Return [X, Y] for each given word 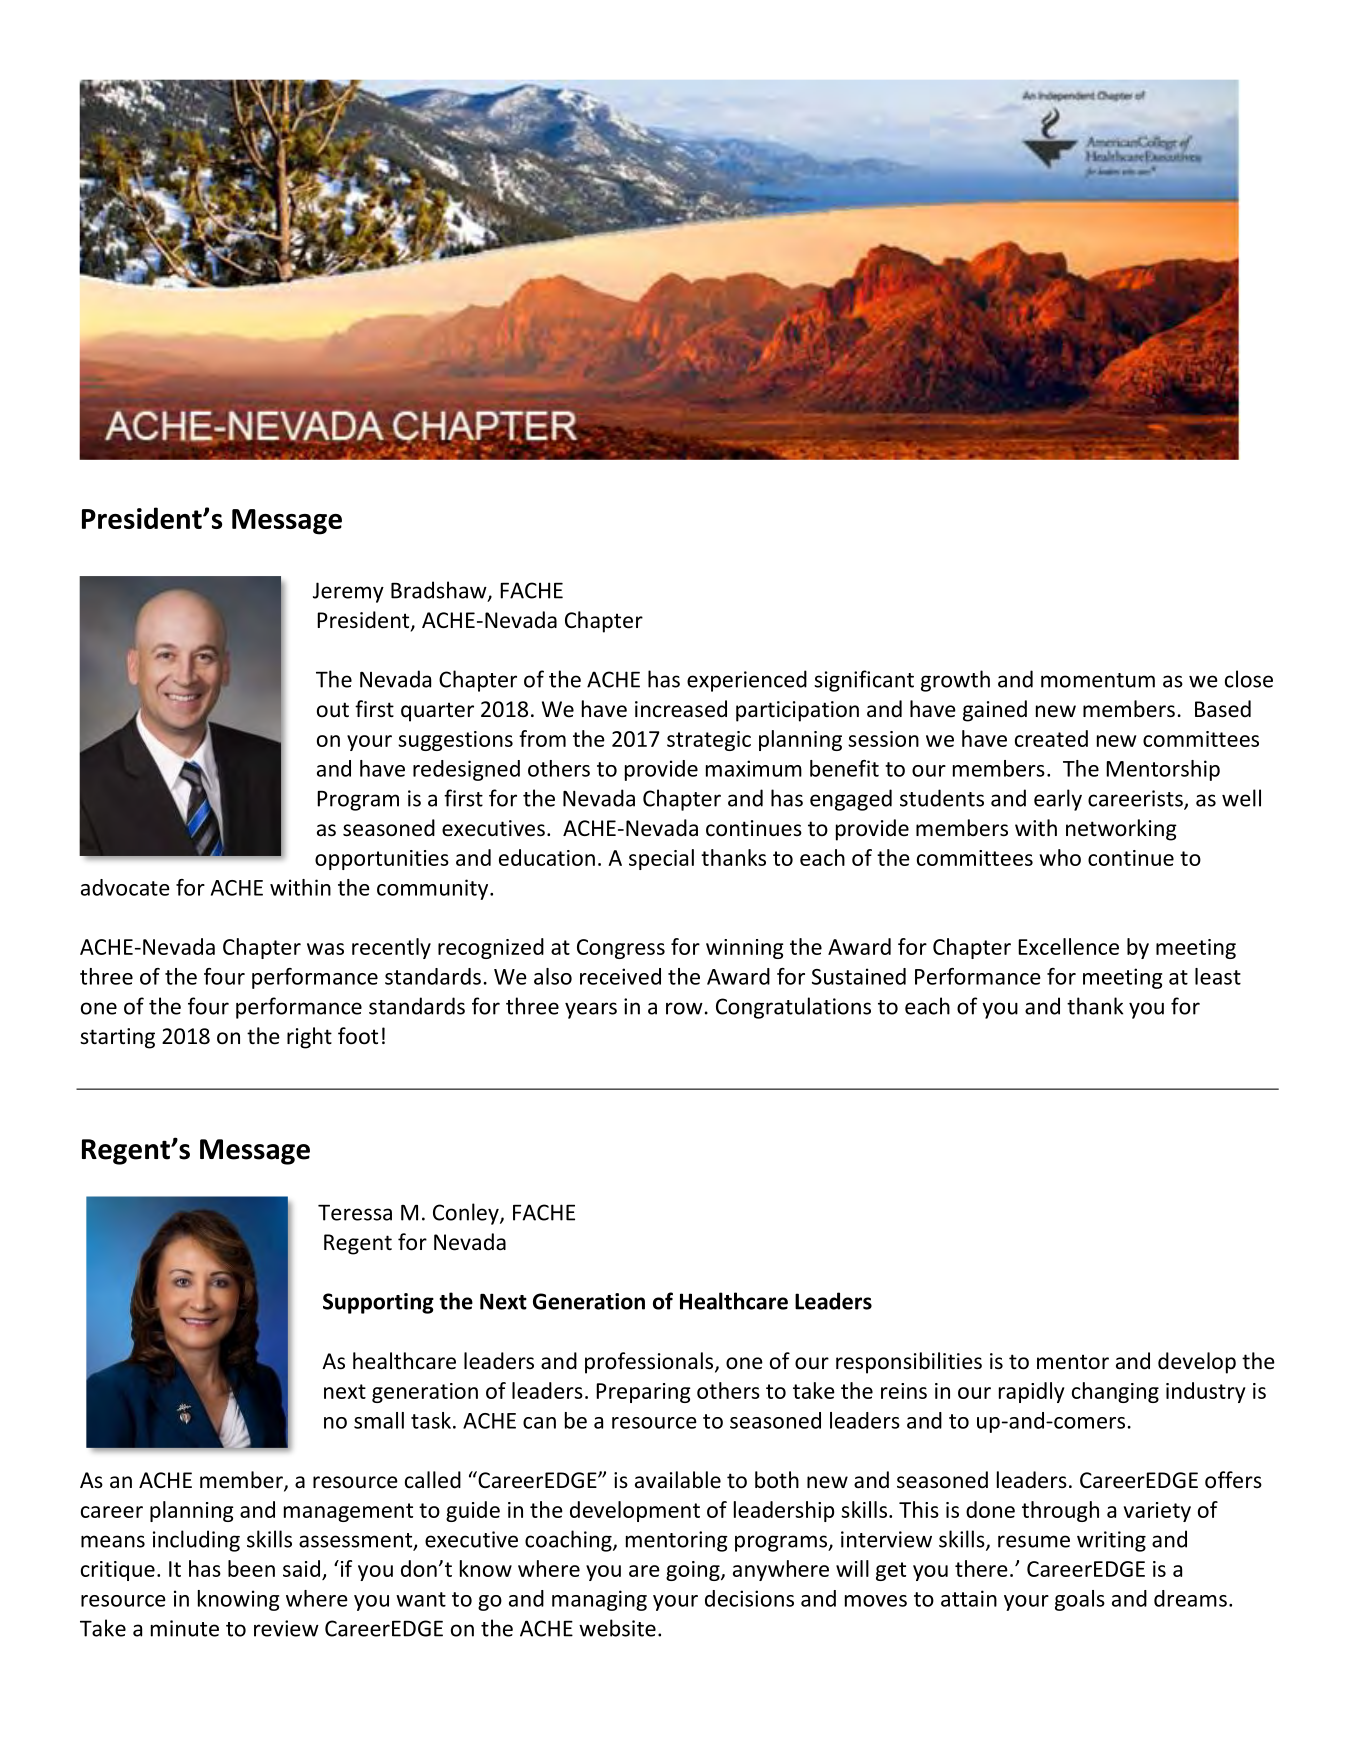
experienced [747, 681]
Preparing [643, 1393]
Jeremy [348, 592]
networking [1121, 830]
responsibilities [909, 1363]
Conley [467, 1214]
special [661, 859]
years [591, 1010]
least [1218, 976]
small [379, 1420]
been [251, 1568]
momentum [1098, 680]
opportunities [382, 860]
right [309, 1038]
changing [1115, 1392]
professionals [650, 1363]
